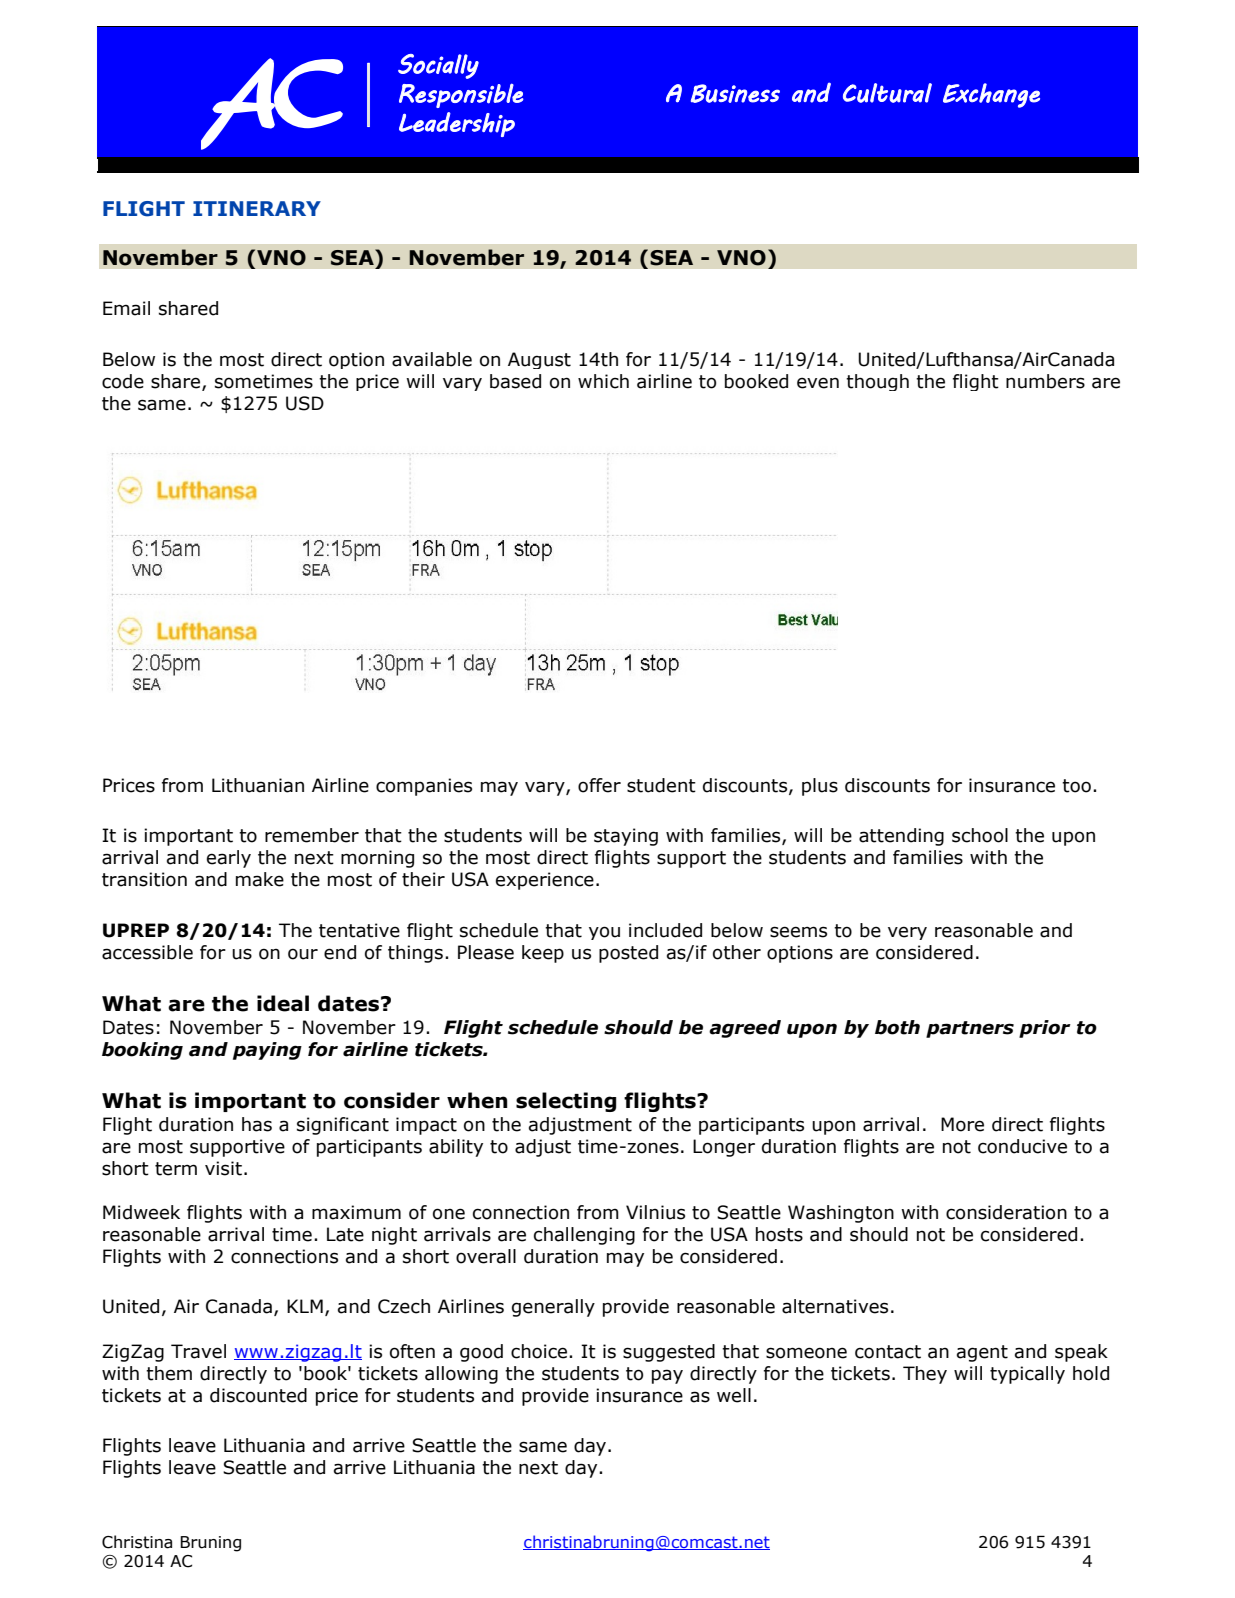 Image resolution: width=1235 pixels, height=1598 pixels. Describe the element at coordinates (970, 1029) in the page. I see `partners` at that location.
